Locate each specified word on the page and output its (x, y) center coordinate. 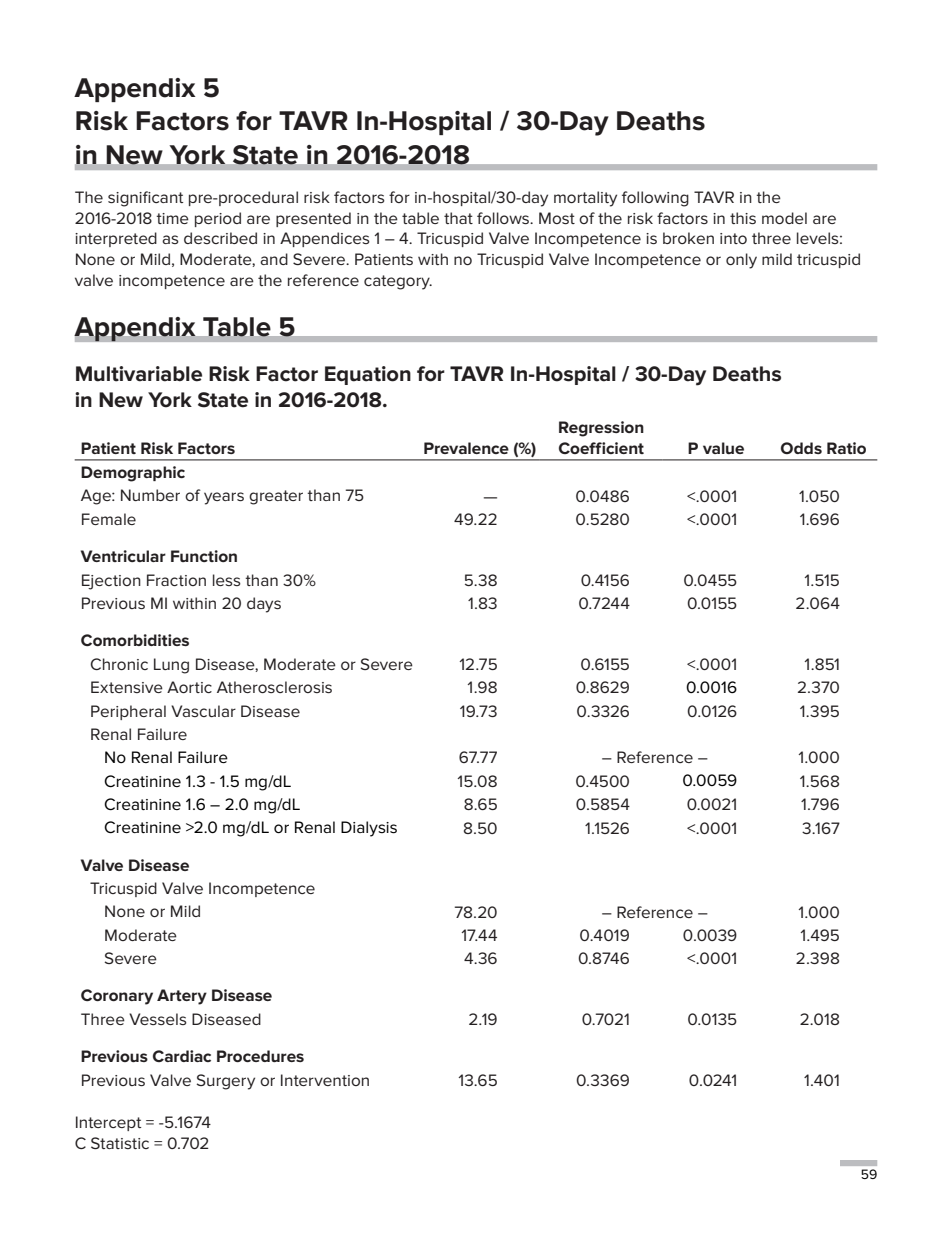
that (458, 218)
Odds (801, 448)
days (264, 605)
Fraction (176, 580)
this (743, 218)
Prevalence (466, 448)
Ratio (846, 448)
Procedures (260, 1056)
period (218, 219)
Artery (182, 997)
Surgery (225, 1082)
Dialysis (369, 829)
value (723, 448)
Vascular (203, 711)
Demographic (133, 474)
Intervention (325, 1080)
